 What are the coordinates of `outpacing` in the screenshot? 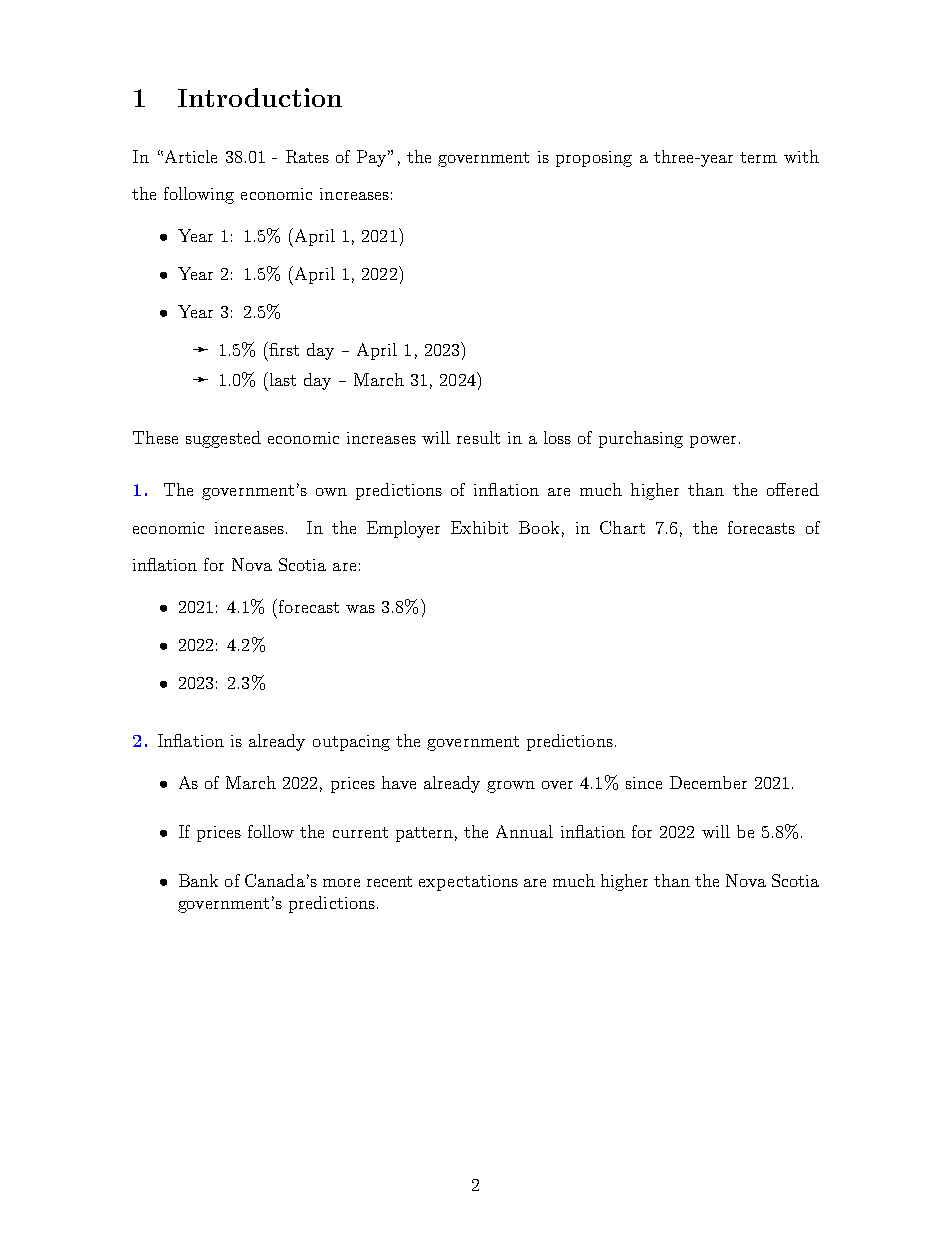 It's located at (351, 743).
